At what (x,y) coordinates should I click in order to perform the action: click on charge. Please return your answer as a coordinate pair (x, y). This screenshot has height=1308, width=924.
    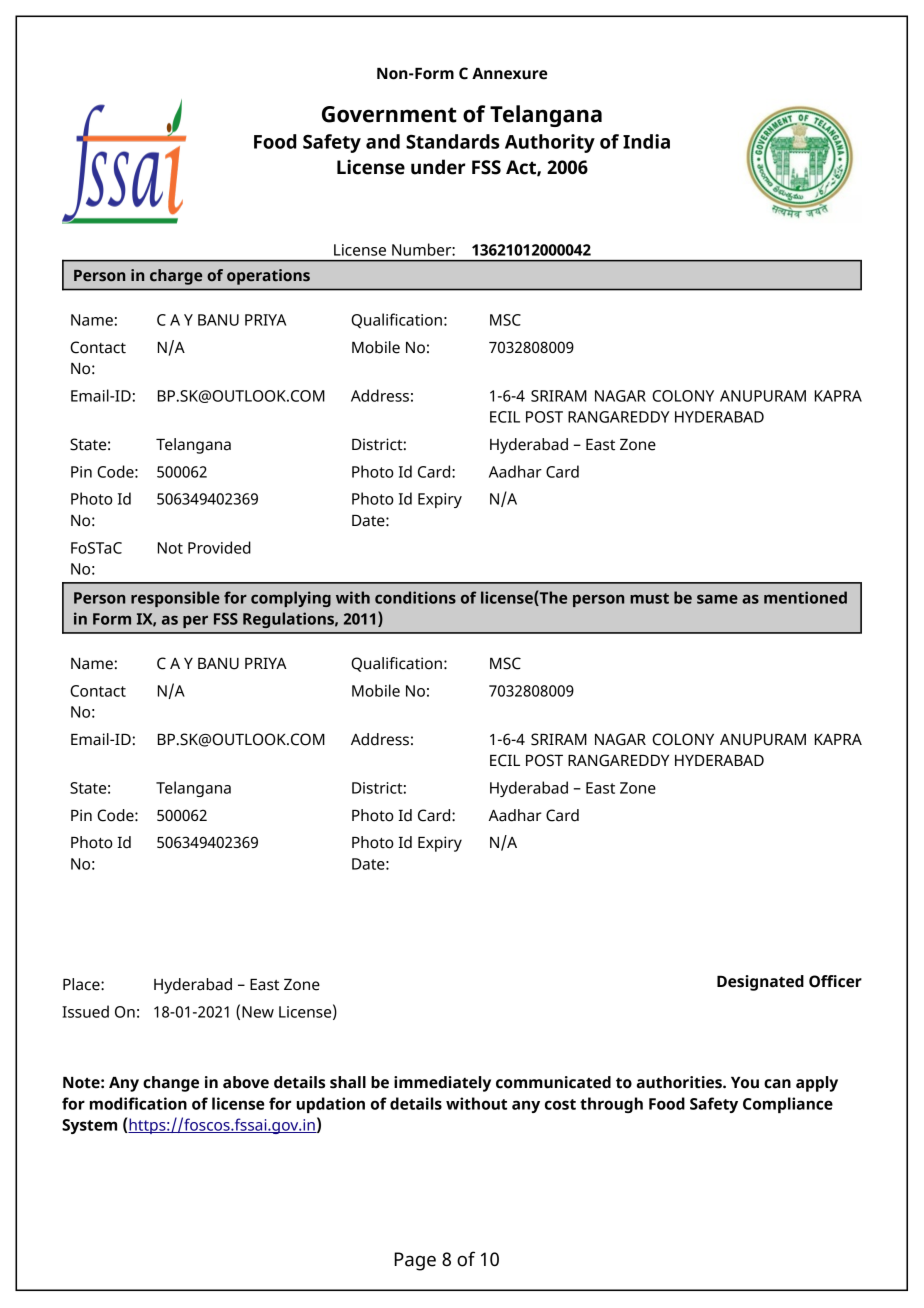
    Looking at the image, I should click on (176, 277).
